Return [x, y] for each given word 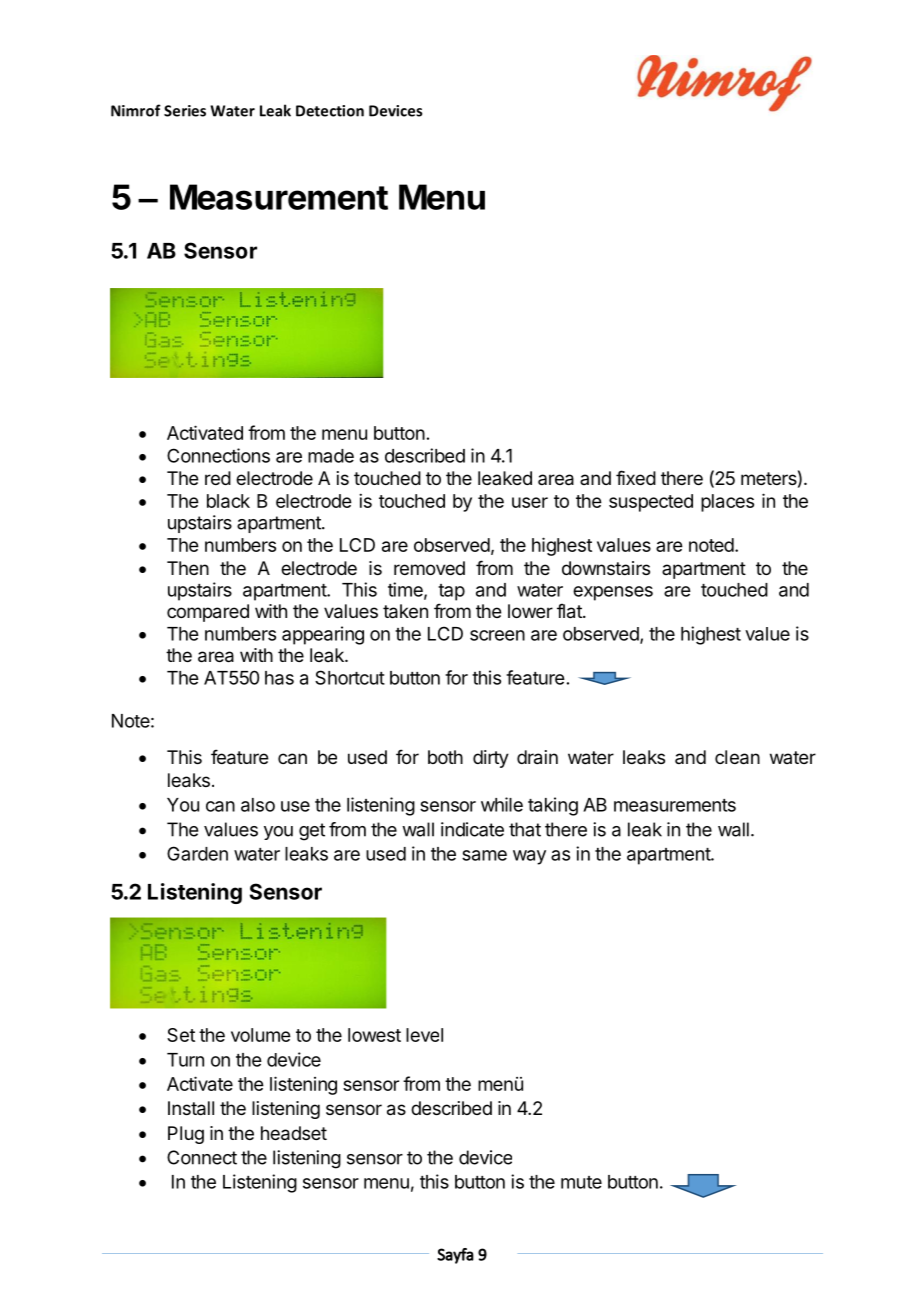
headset [294, 1133]
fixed [636, 477]
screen [497, 635]
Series [185, 111]
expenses [613, 593]
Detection [330, 111]
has [279, 678]
